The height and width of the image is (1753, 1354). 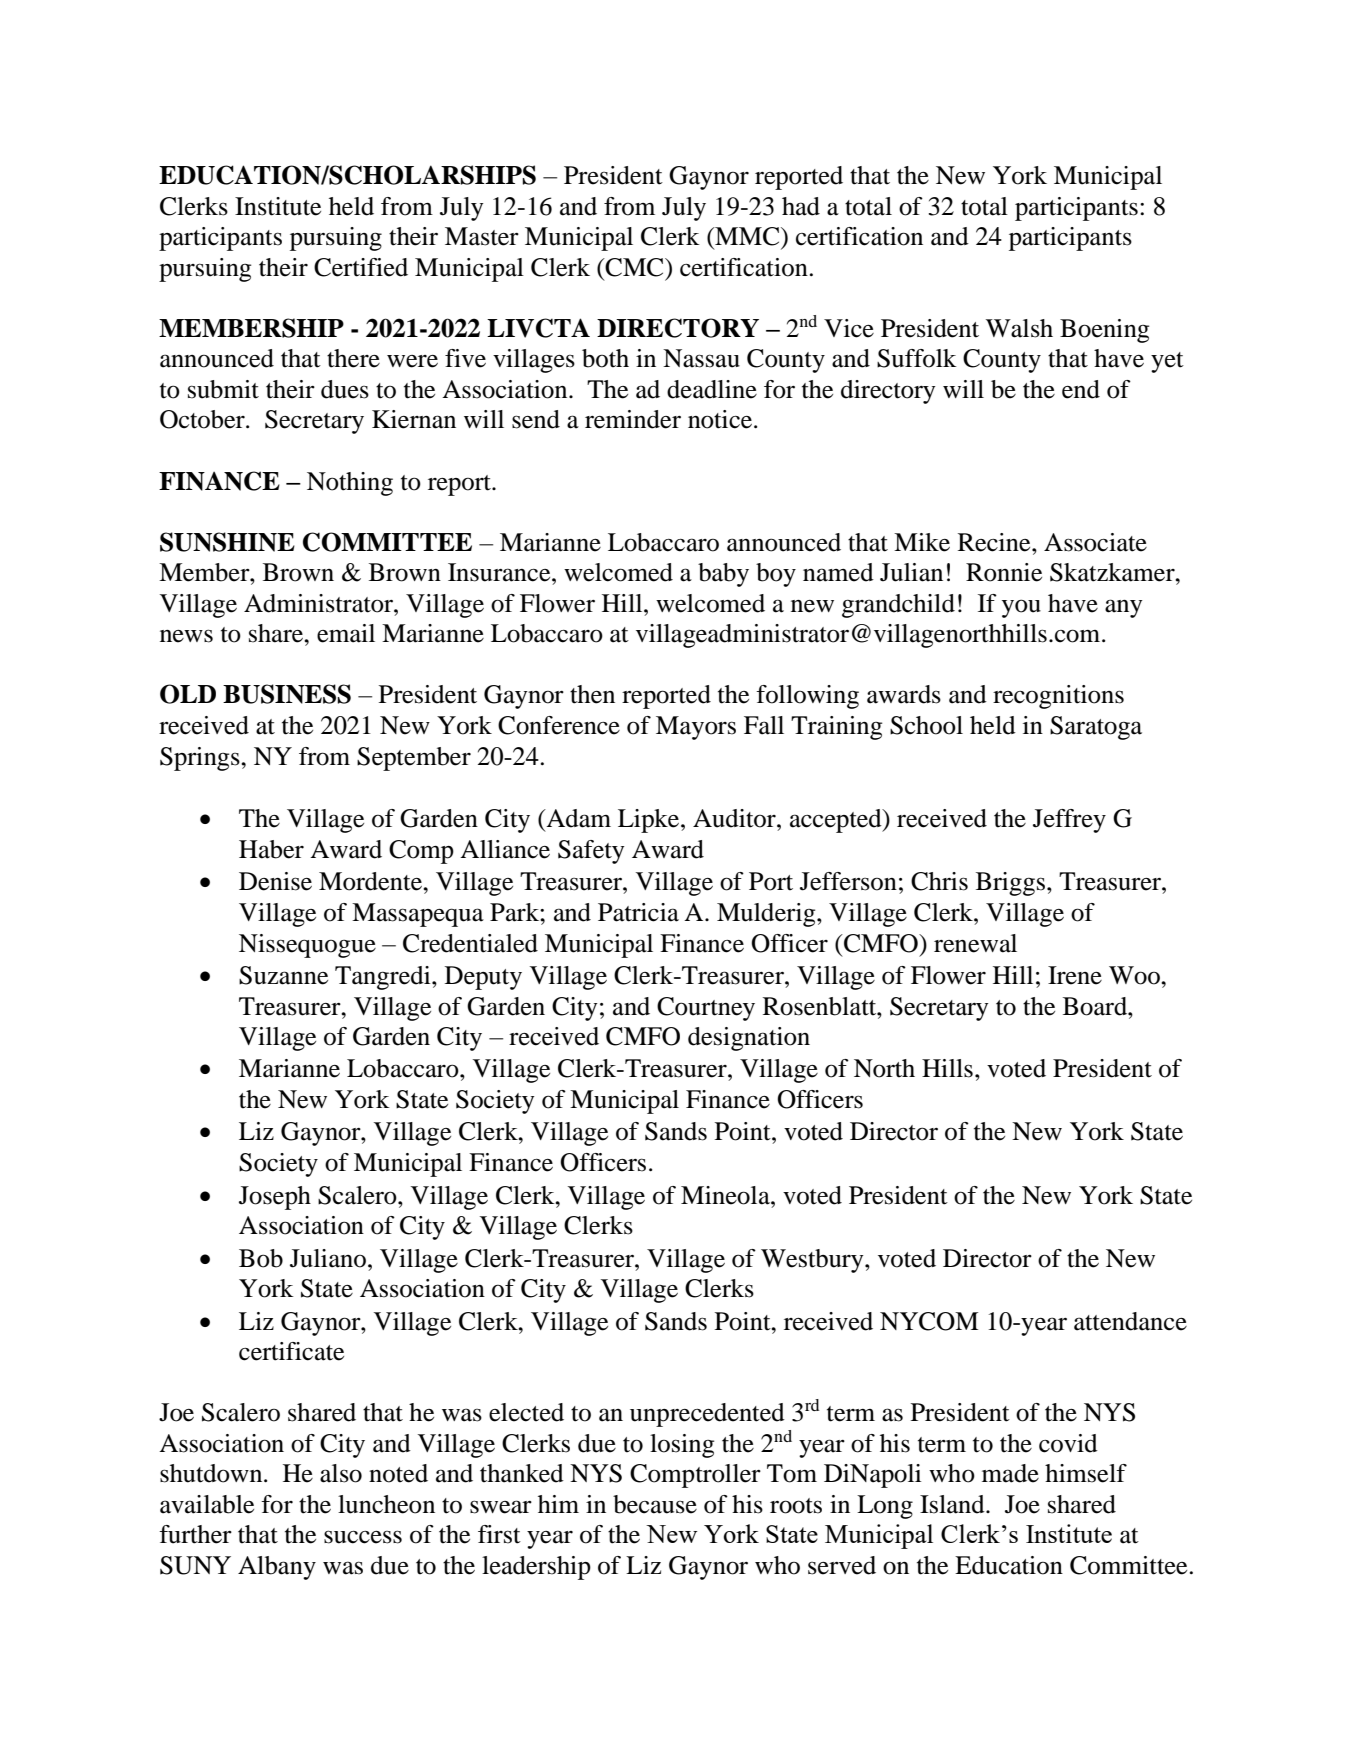 I want to click on success, so click(x=363, y=1537).
